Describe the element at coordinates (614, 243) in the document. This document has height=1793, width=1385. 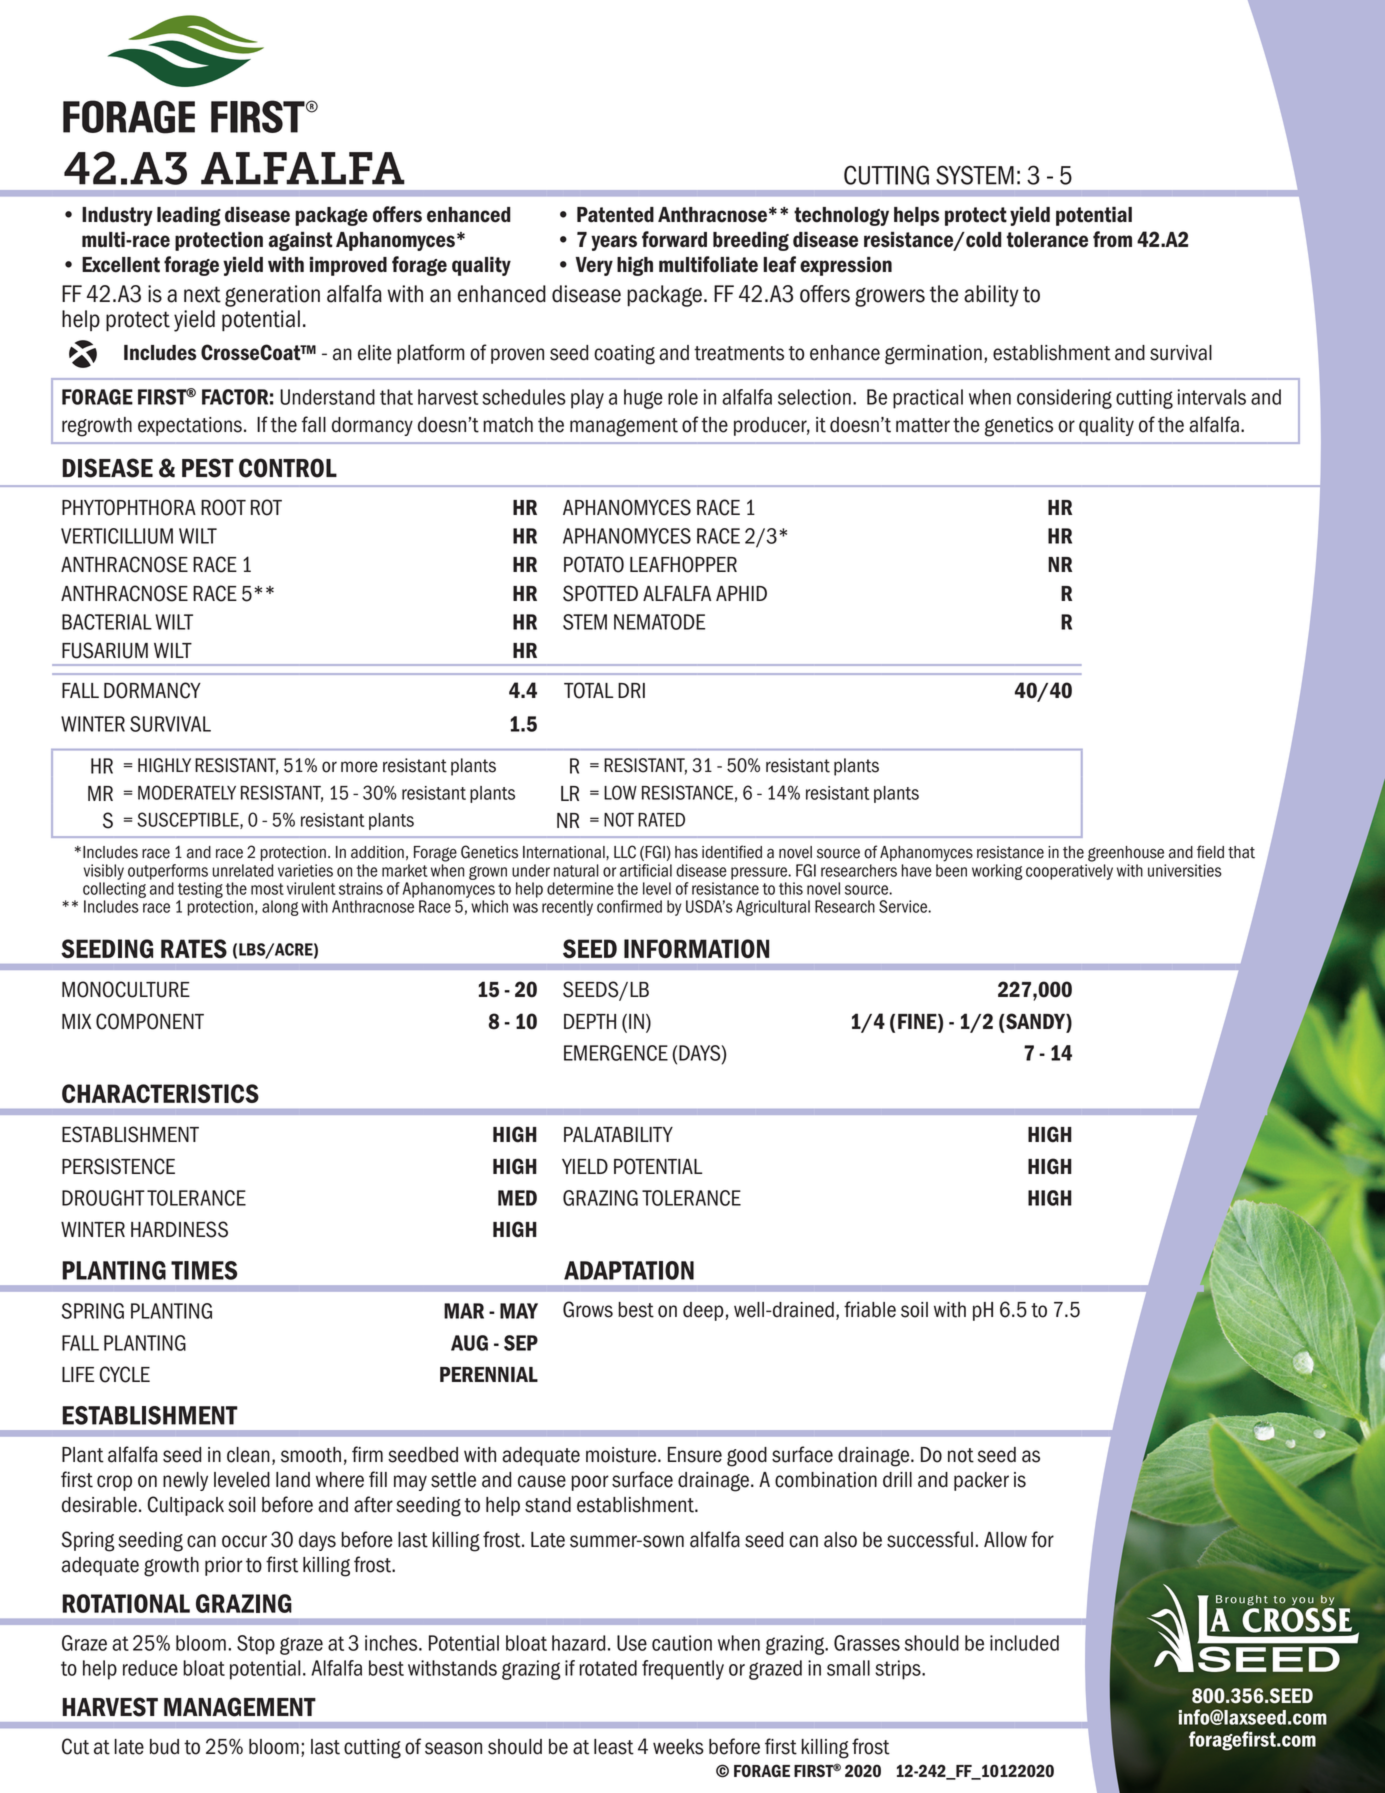
I see `years` at that location.
